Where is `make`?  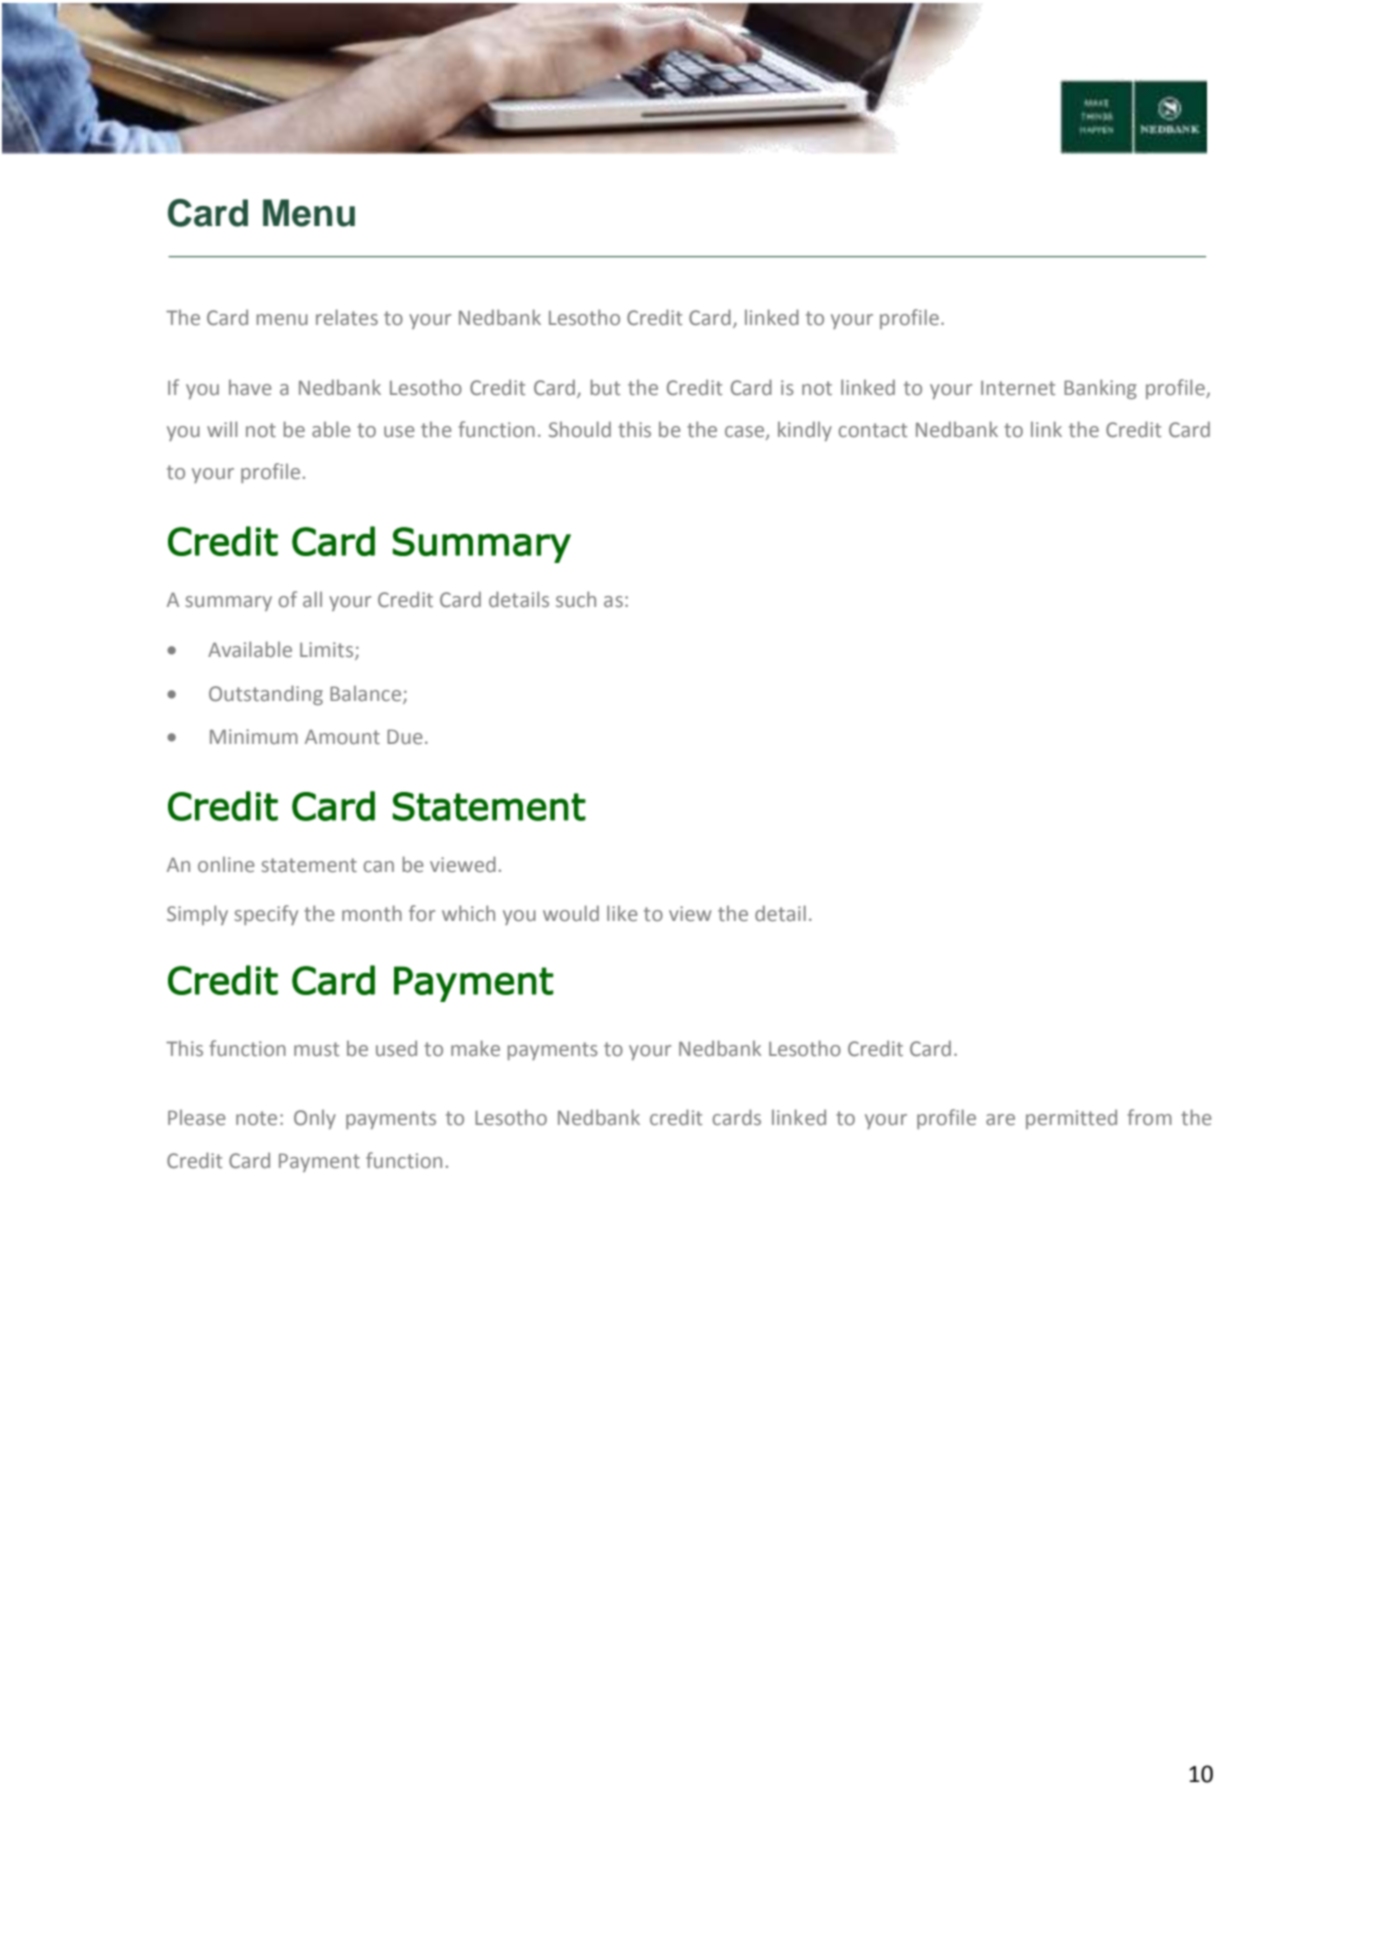 make is located at coordinates (475, 1048).
